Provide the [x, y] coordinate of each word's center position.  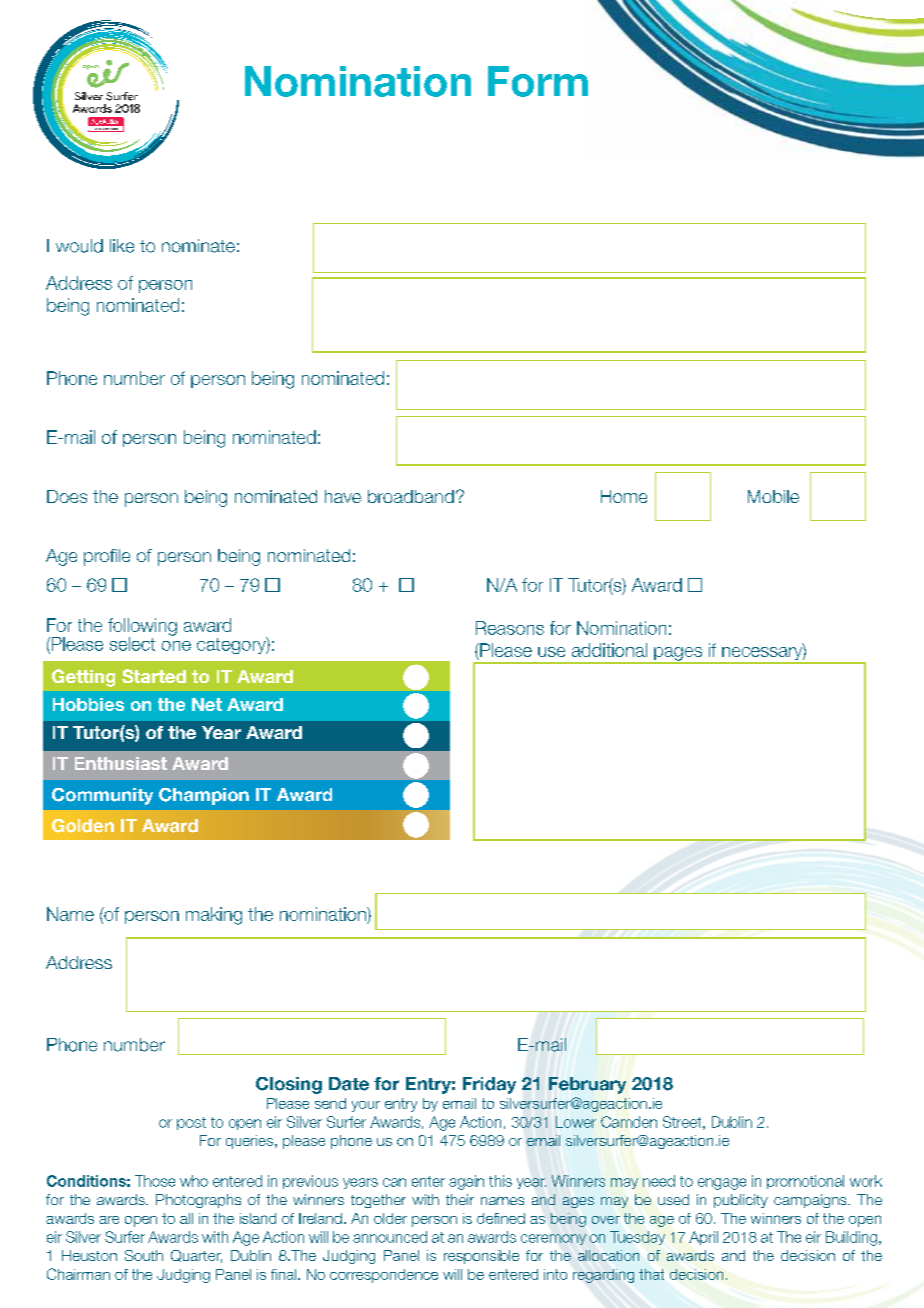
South [144, 1255]
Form [538, 81]
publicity [741, 1201]
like [122, 246]
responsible [481, 1257]
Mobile [773, 496]
